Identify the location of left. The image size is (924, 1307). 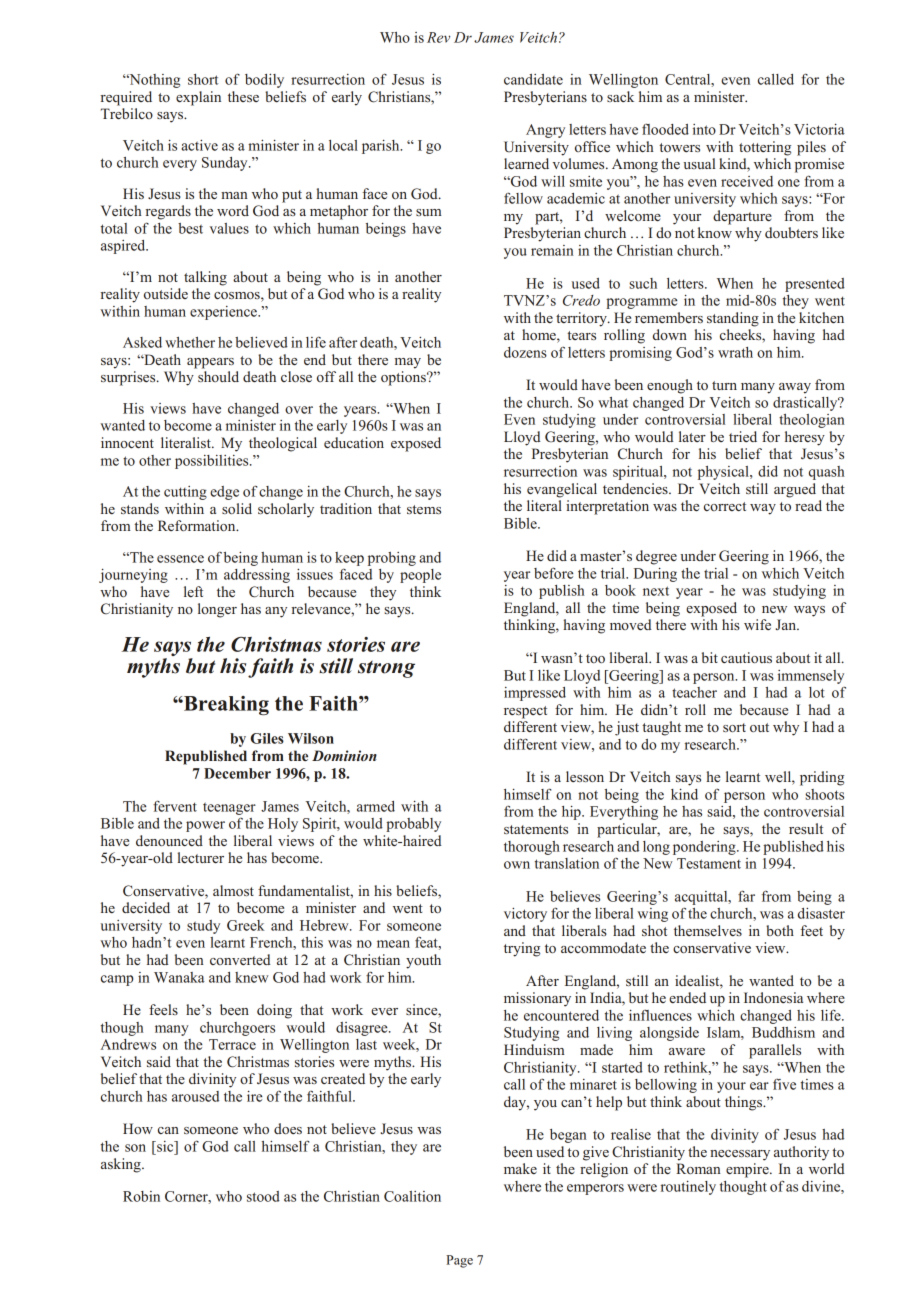
(193, 591).
